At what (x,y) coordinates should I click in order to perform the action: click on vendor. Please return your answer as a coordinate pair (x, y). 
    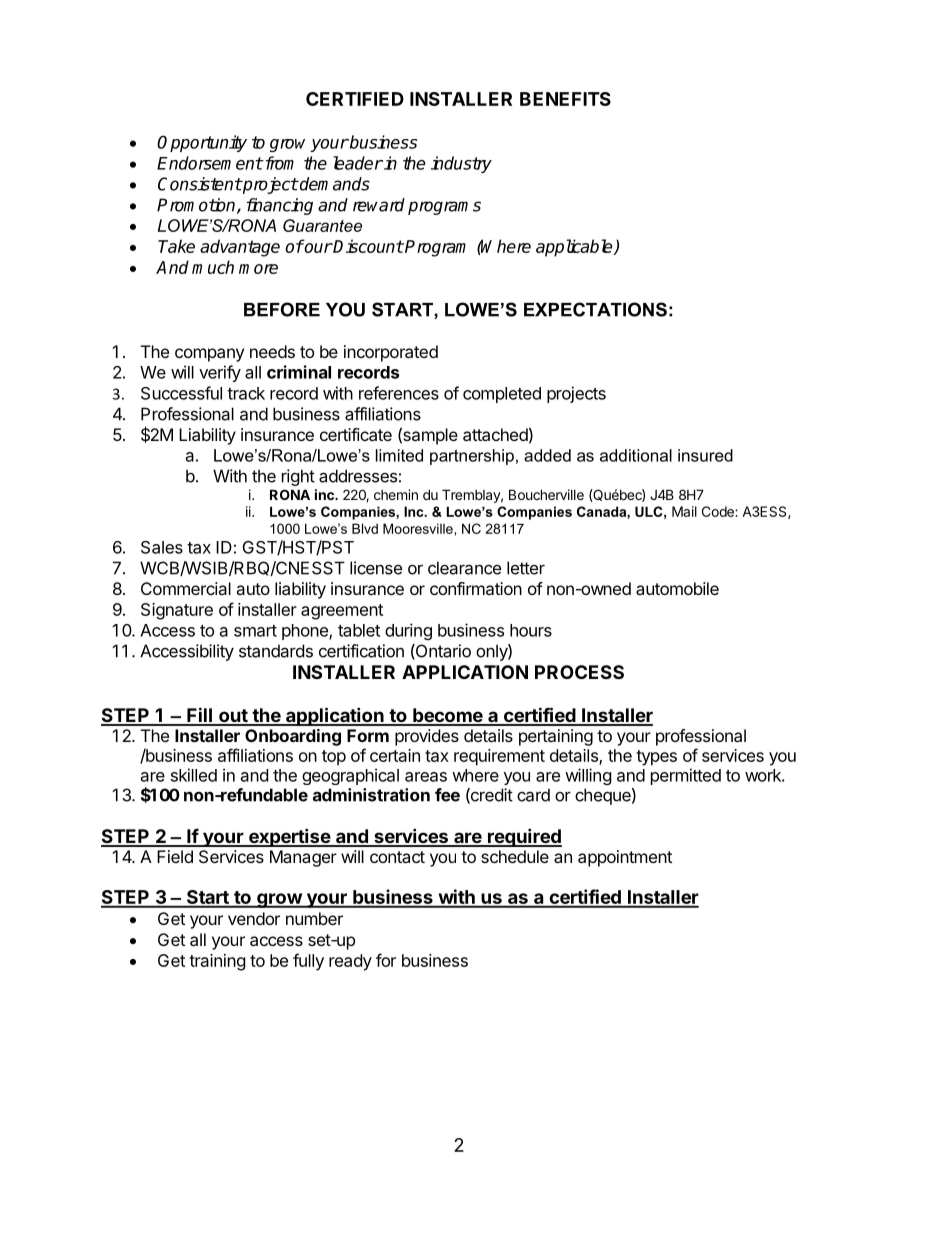
    Looking at the image, I should click on (254, 918).
